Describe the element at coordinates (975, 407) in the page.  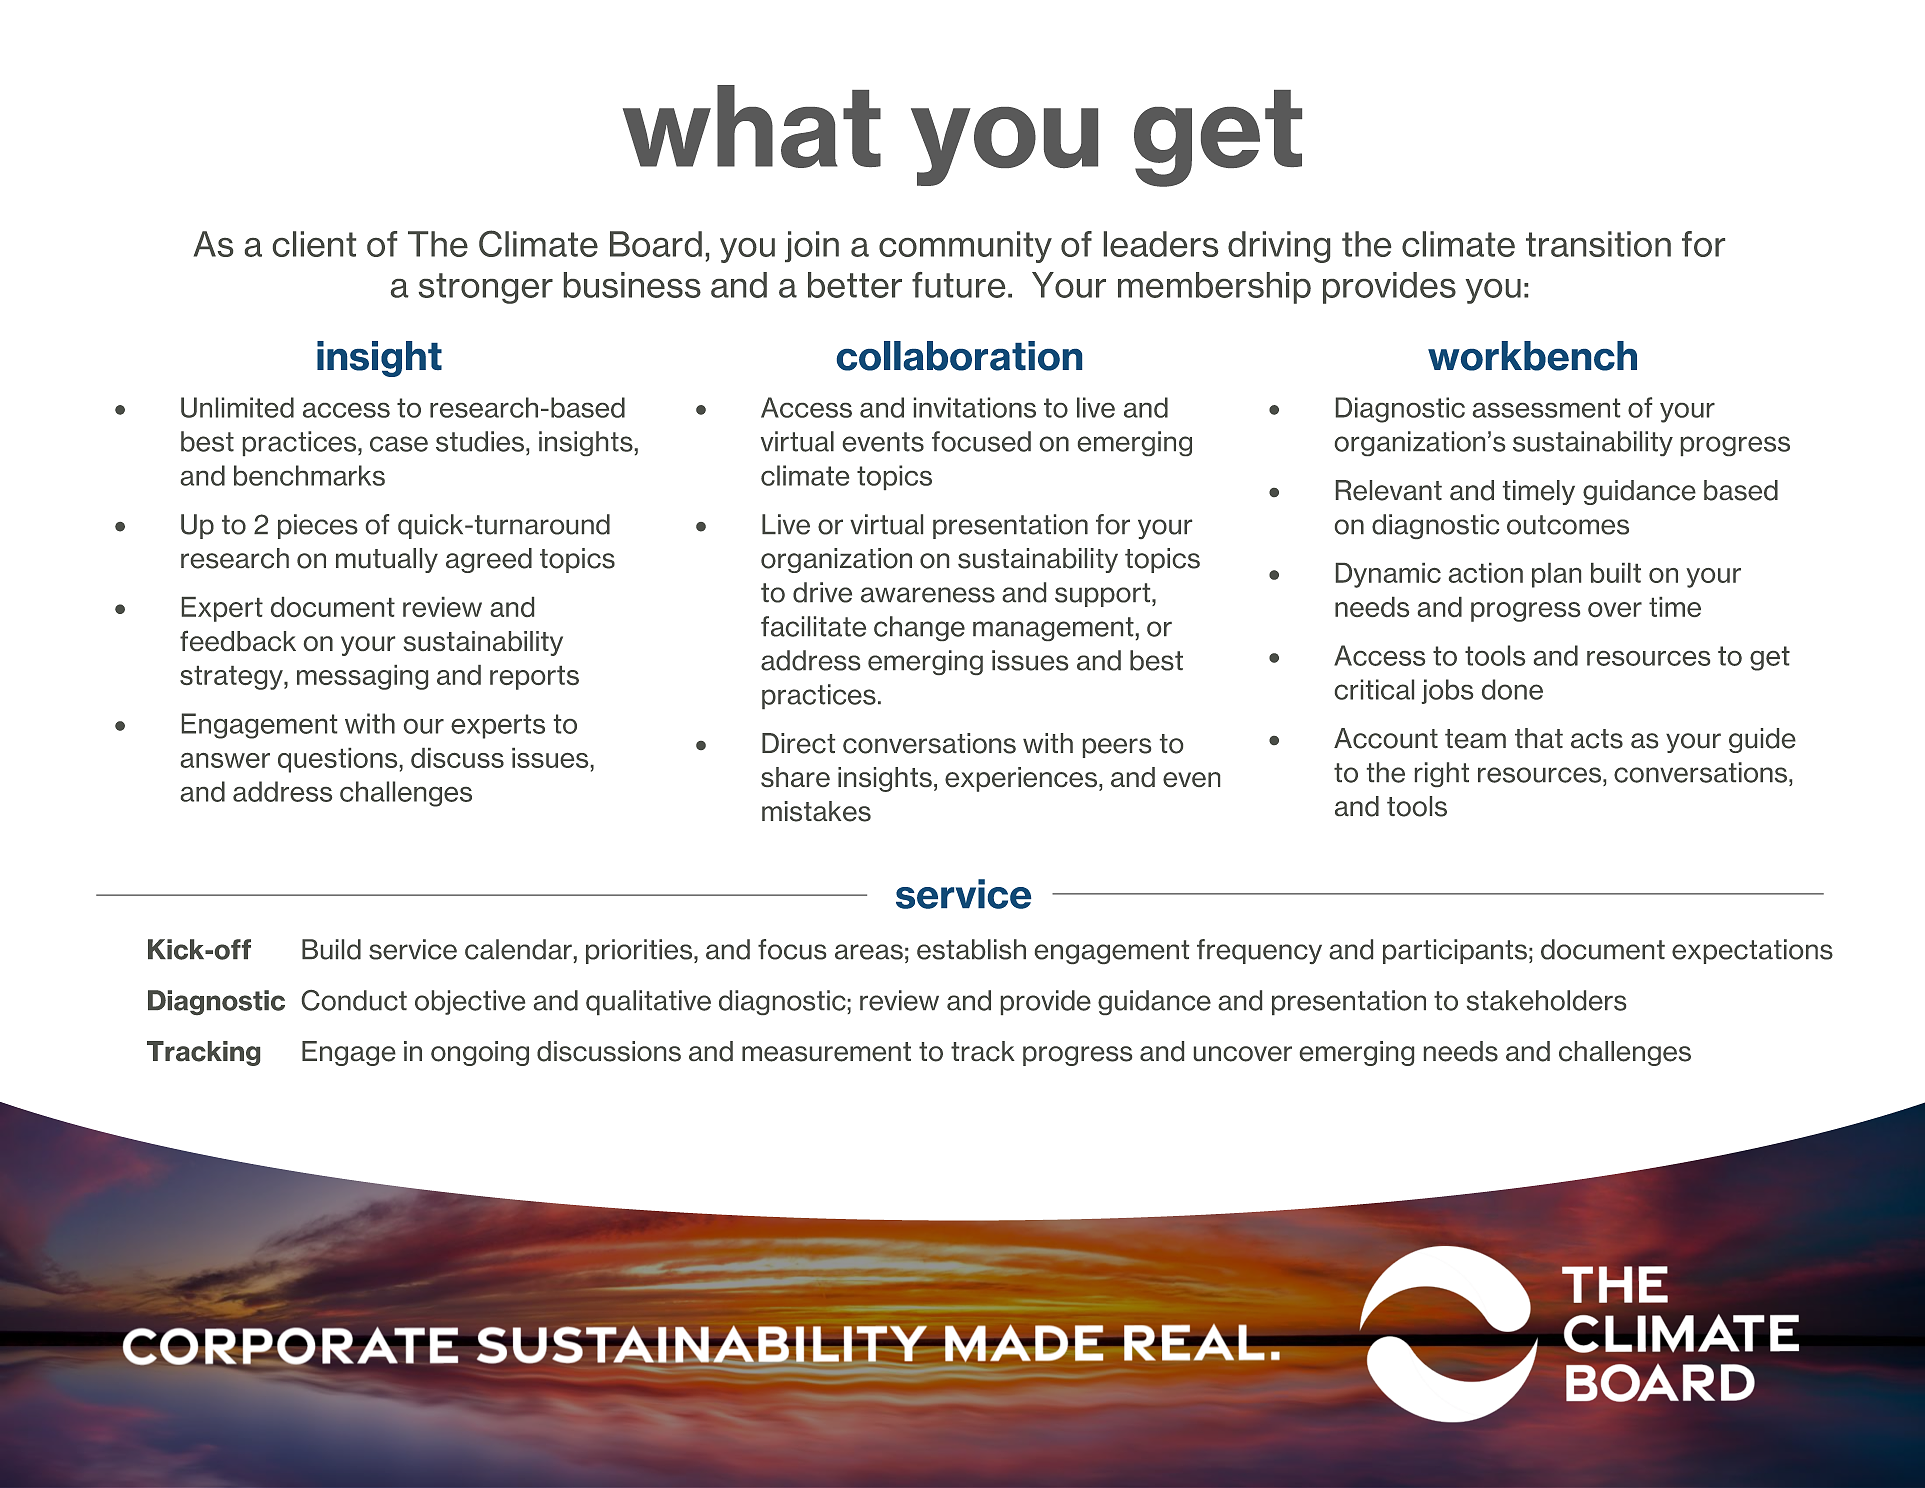
I see `invitations` at that location.
